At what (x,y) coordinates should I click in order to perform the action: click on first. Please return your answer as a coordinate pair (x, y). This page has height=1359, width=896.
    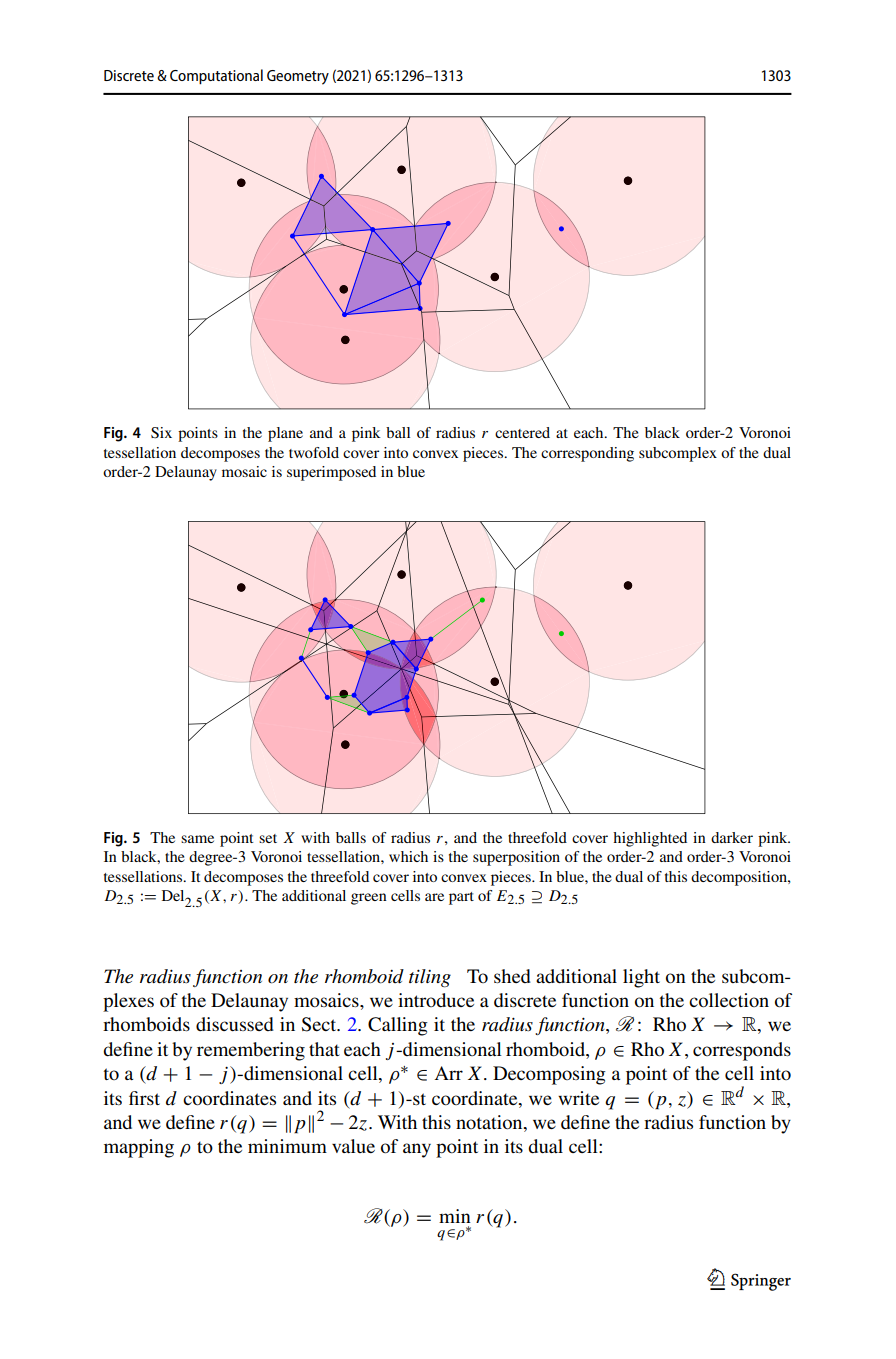
    Looking at the image, I should click on (144, 1098).
